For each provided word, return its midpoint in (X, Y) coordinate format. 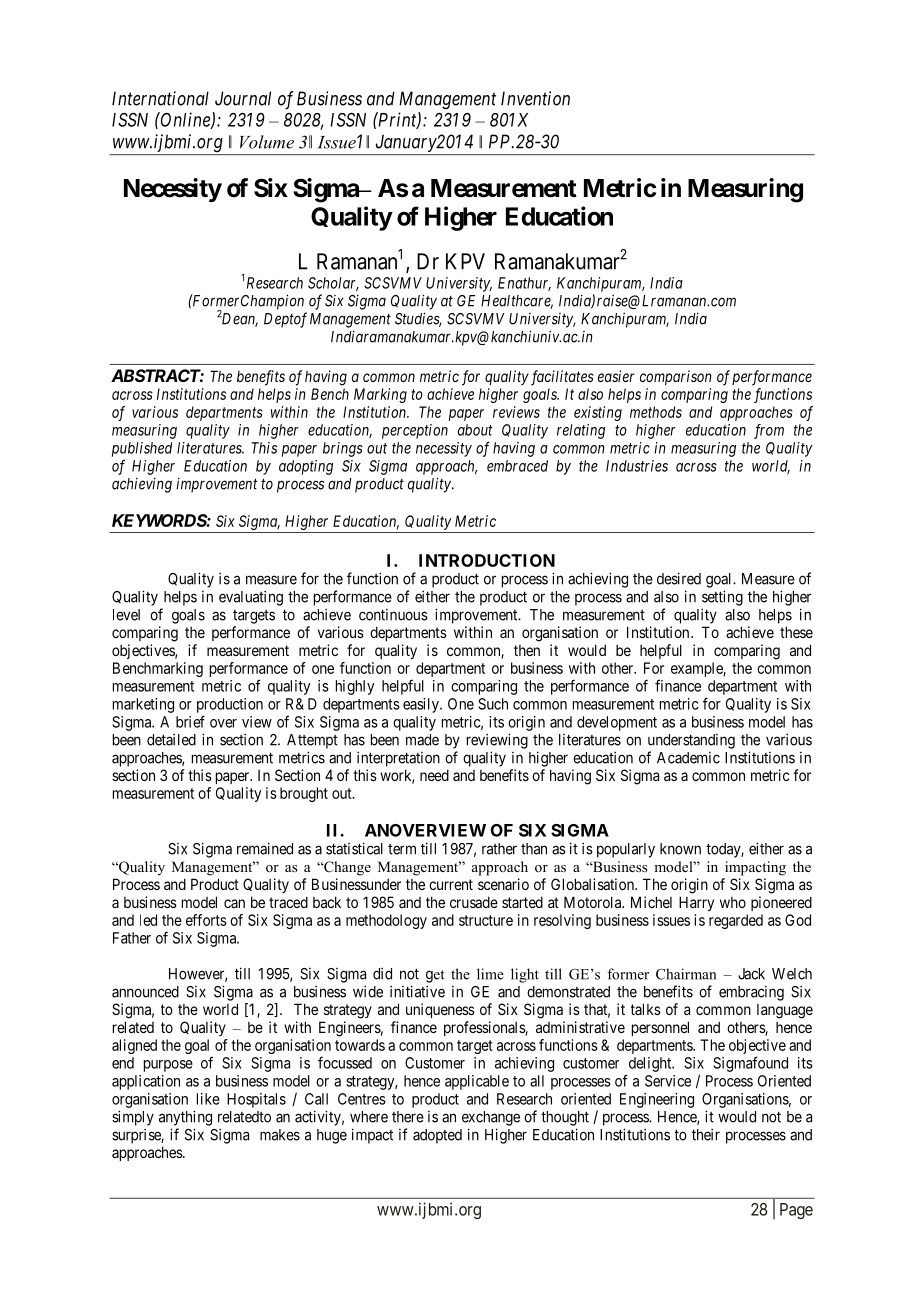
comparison (676, 377)
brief (190, 721)
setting (722, 598)
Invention (535, 98)
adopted (437, 1136)
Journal (243, 98)
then (527, 650)
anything (185, 1118)
